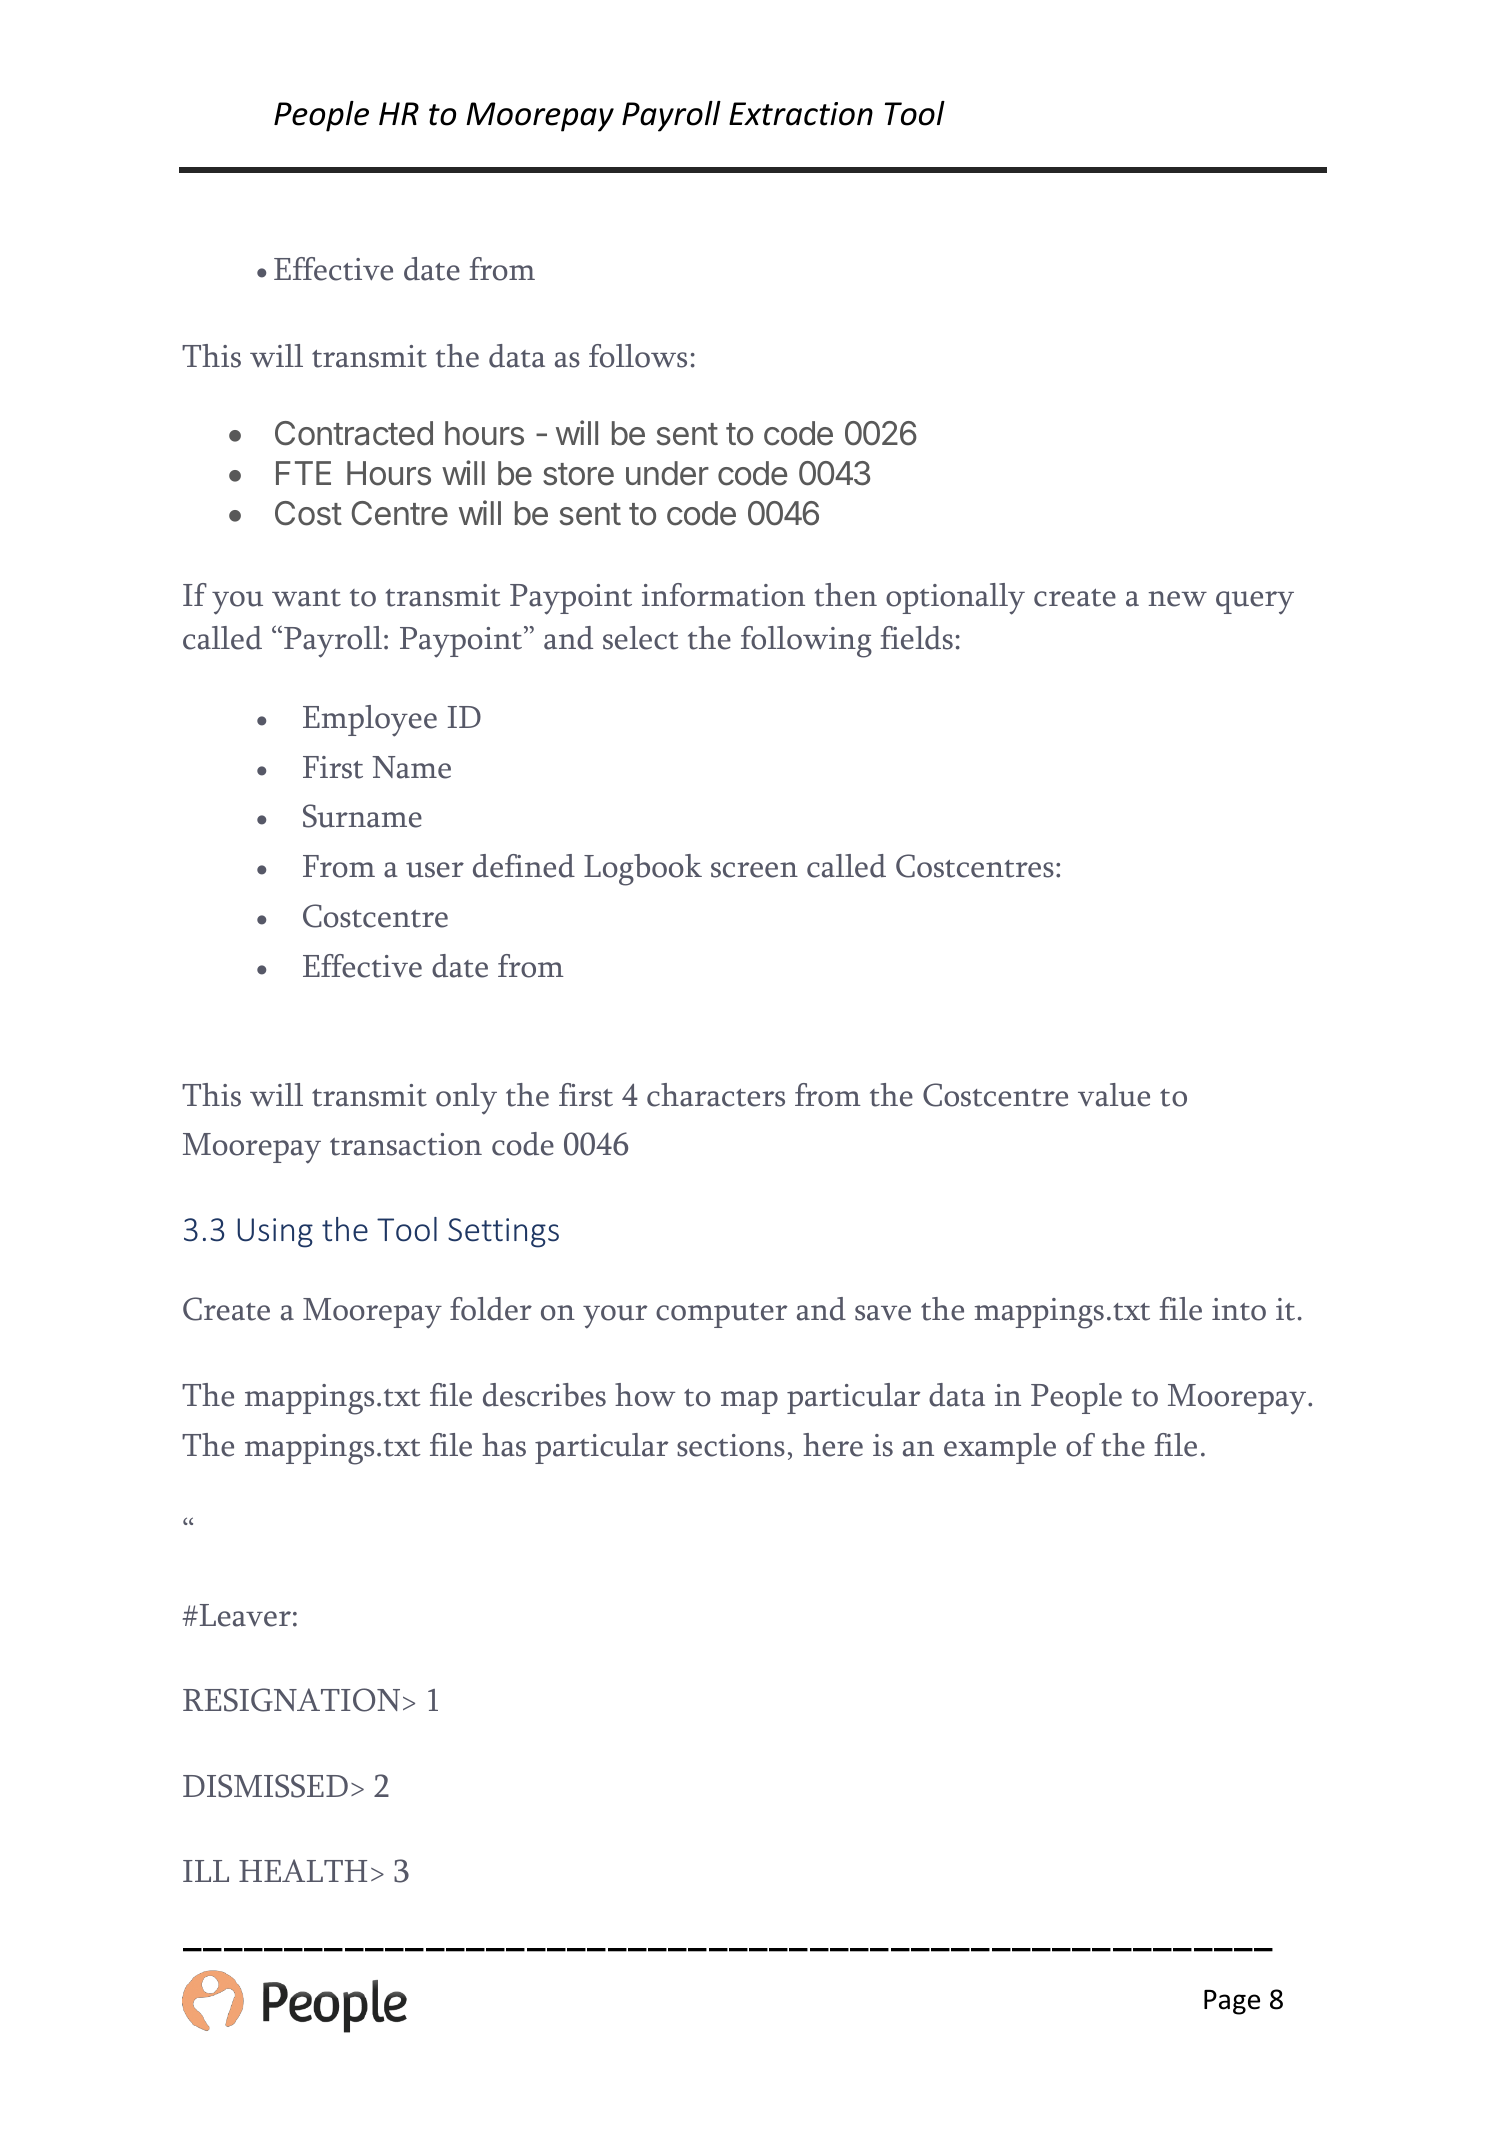 This document has height=2130, width=1505. I want to click on folder, so click(491, 1309).
